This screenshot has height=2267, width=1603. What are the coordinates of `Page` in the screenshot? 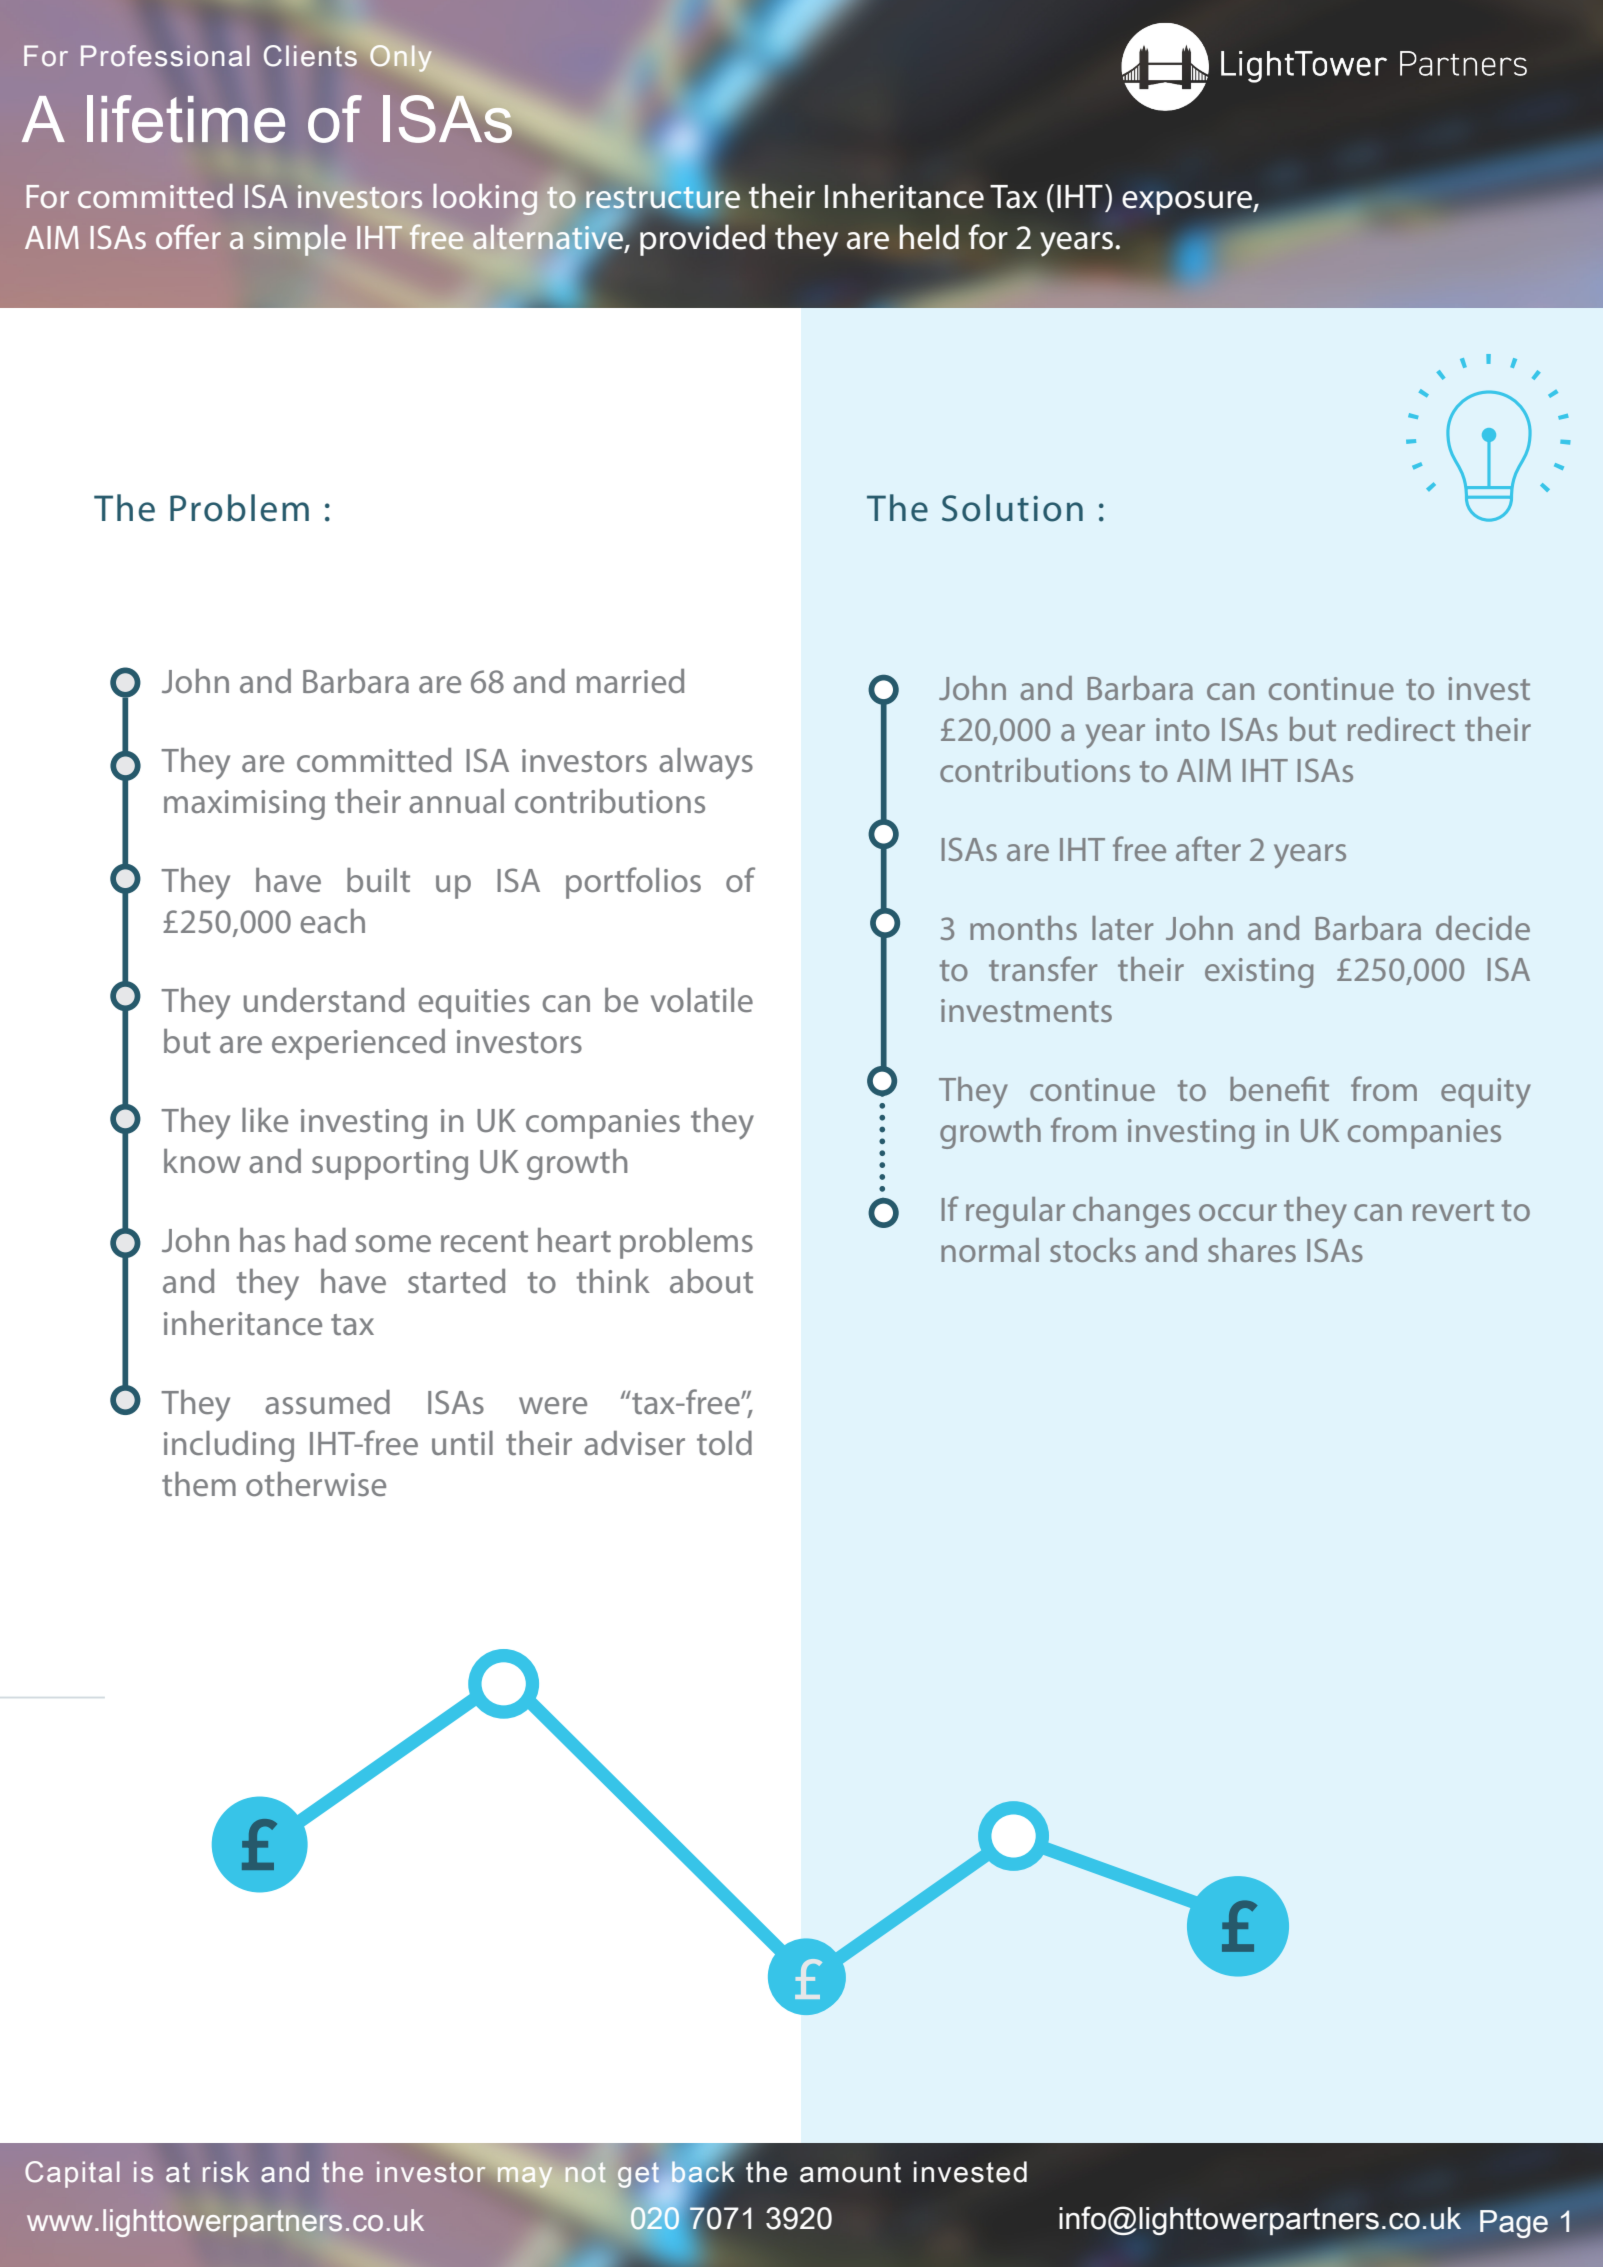 It's located at (1514, 2224).
